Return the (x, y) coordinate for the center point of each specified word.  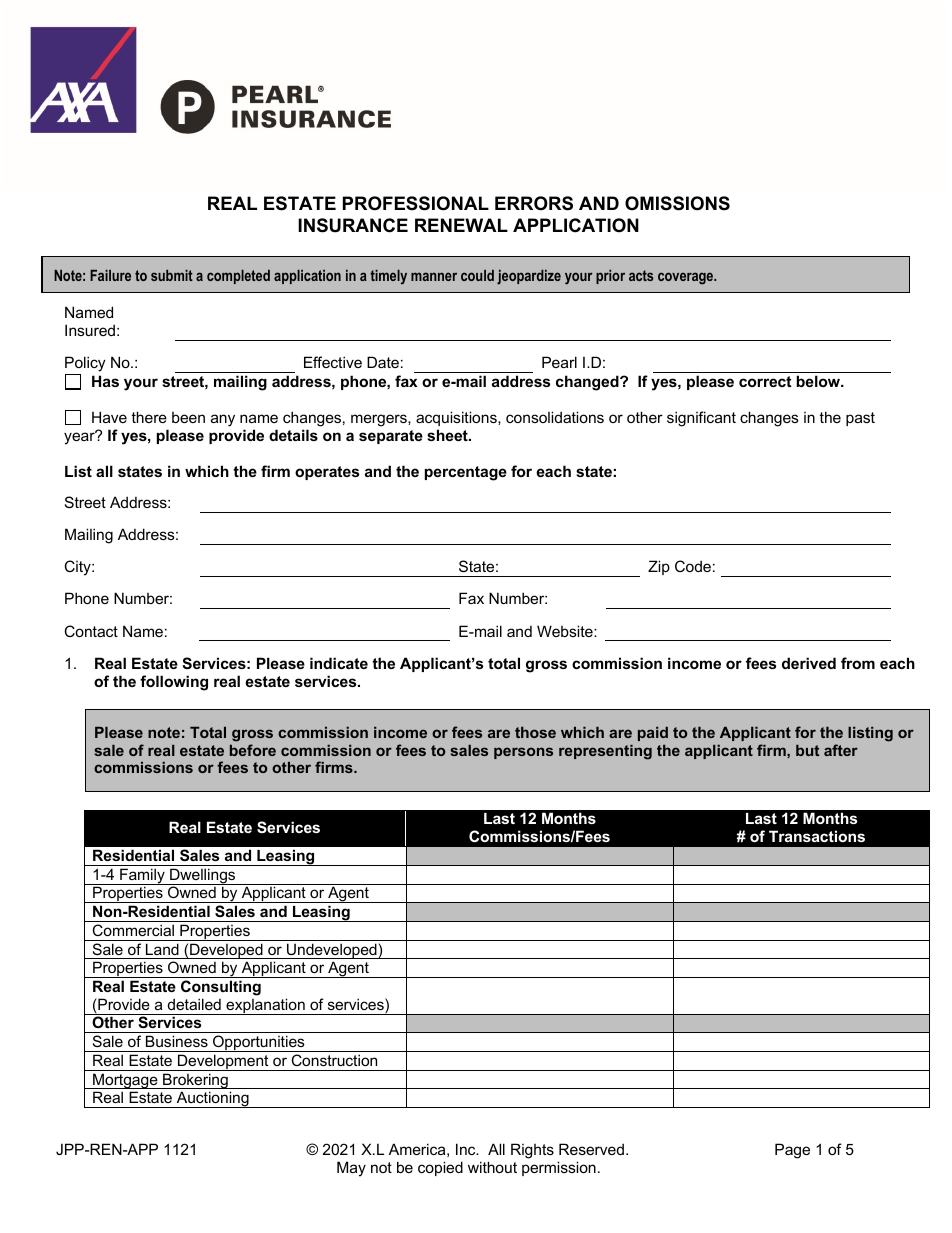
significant (701, 419)
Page (792, 1151)
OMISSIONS (677, 203)
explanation (265, 1006)
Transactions (817, 836)
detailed (194, 1004)
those (535, 732)
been (188, 417)
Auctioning (212, 1099)
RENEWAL (461, 225)
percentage (466, 473)
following (174, 683)
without (492, 1167)
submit (172, 275)
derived (809, 663)
